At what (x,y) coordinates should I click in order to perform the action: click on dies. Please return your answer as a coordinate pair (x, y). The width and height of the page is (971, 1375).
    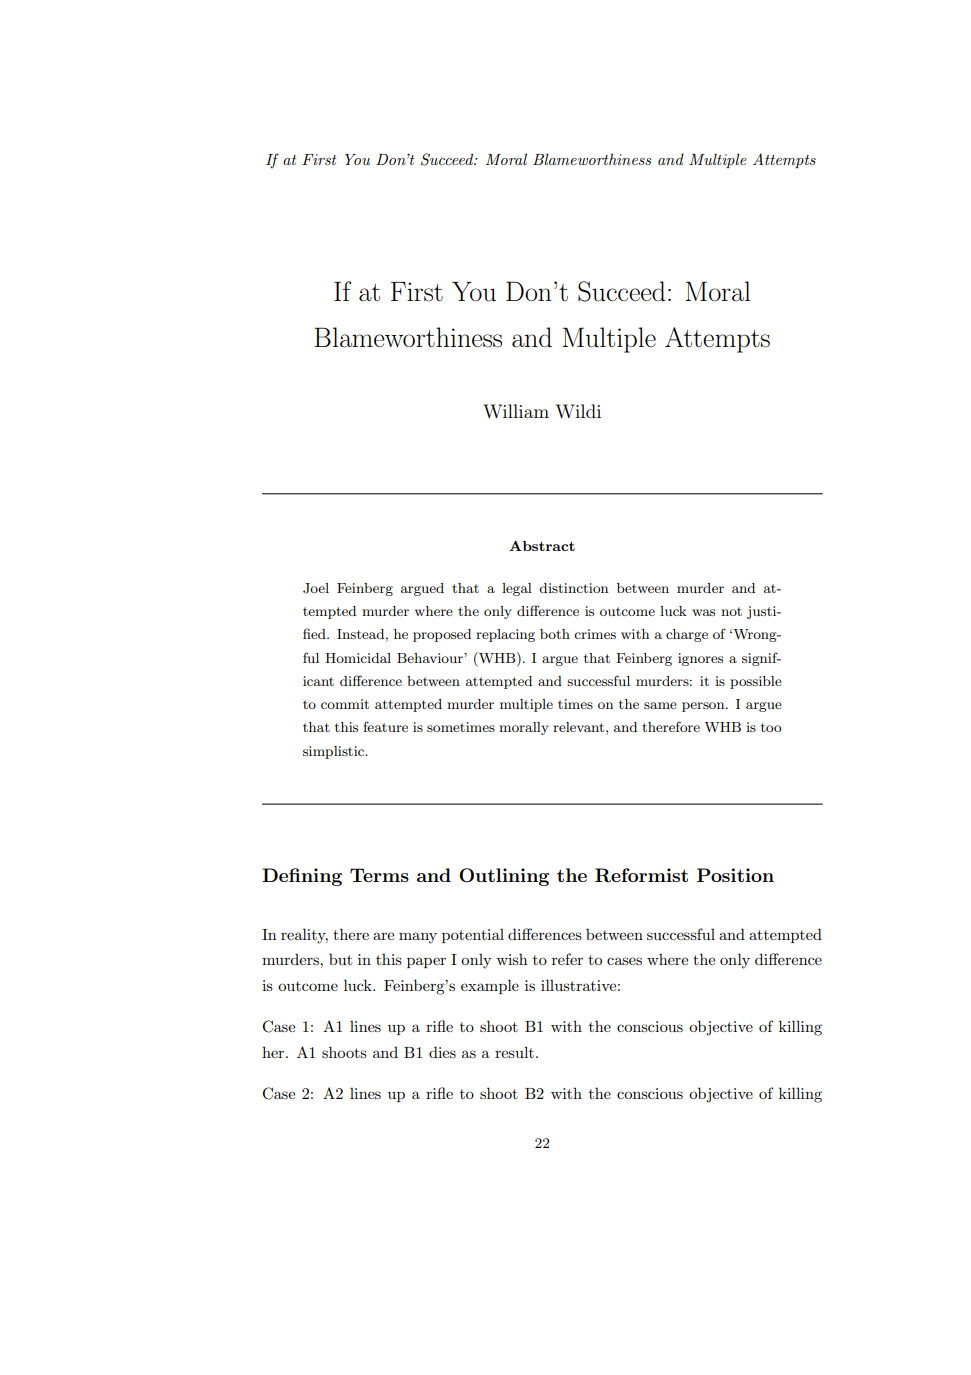
    Looking at the image, I should click on (442, 1052).
